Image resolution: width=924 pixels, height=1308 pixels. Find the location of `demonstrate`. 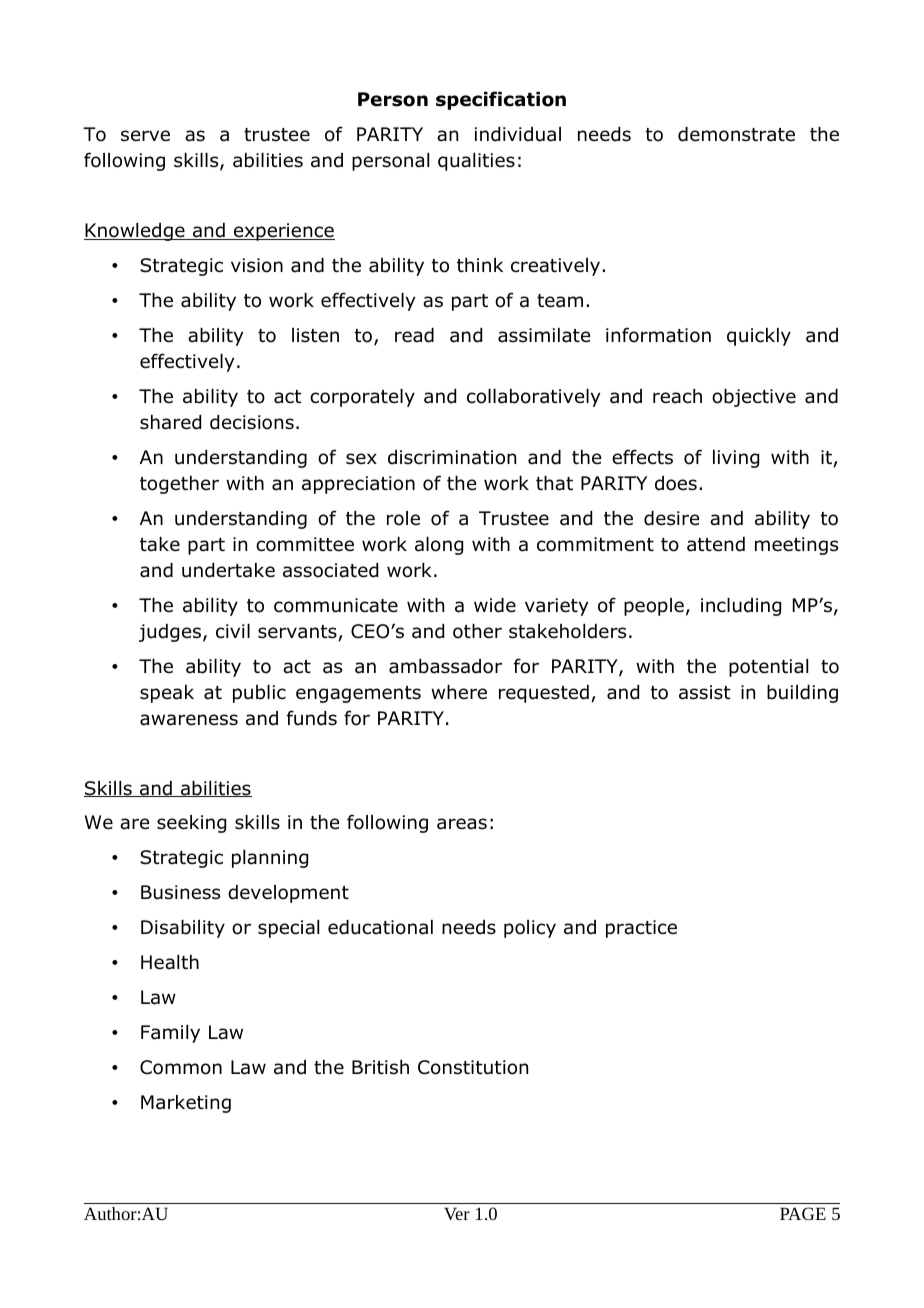

demonstrate is located at coordinates (736, 134).
